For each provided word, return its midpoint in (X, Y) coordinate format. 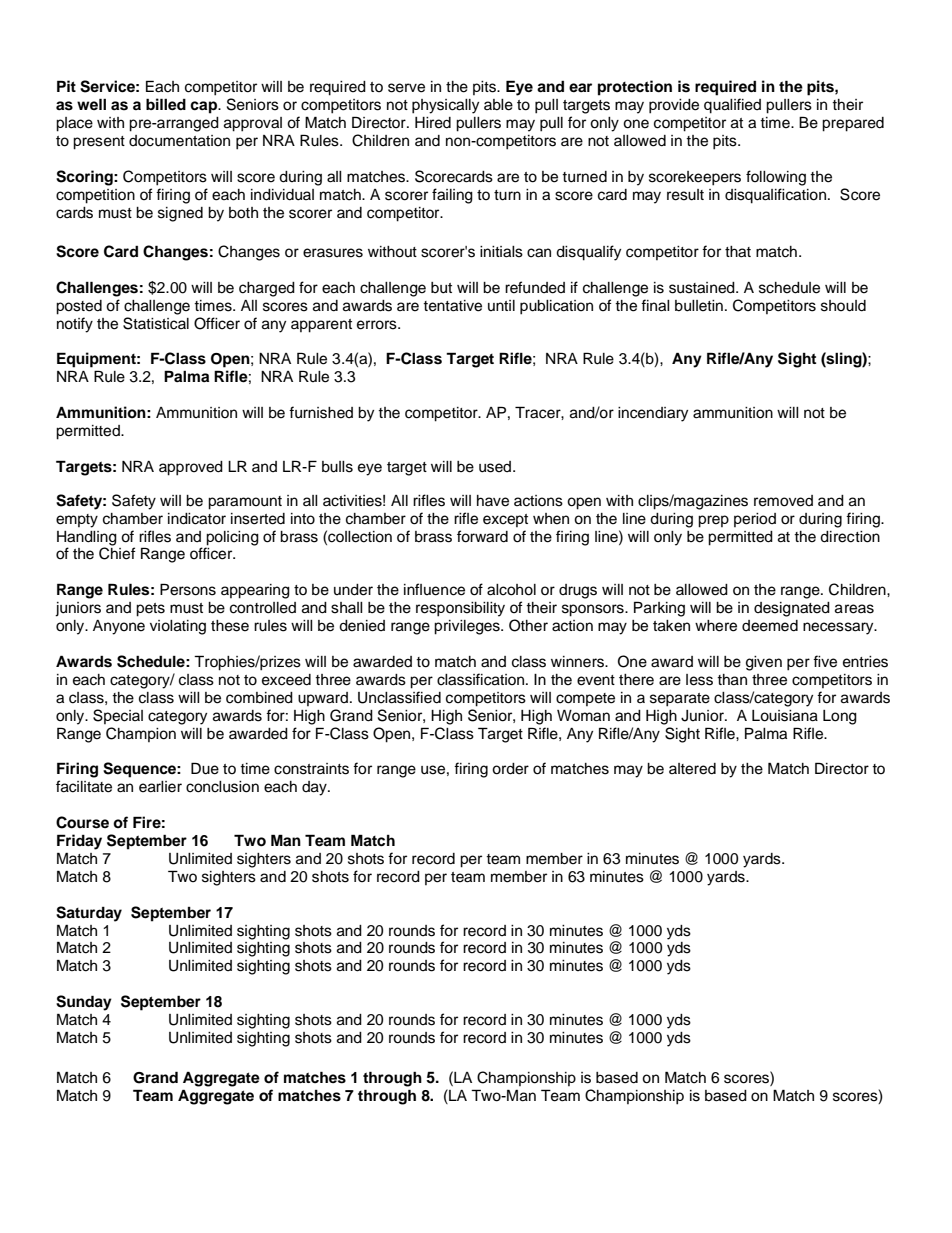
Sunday (84, 1003)
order (510, 769)
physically (445, 106)
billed (166, 104)
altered (692, 769)
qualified (732, 106)
